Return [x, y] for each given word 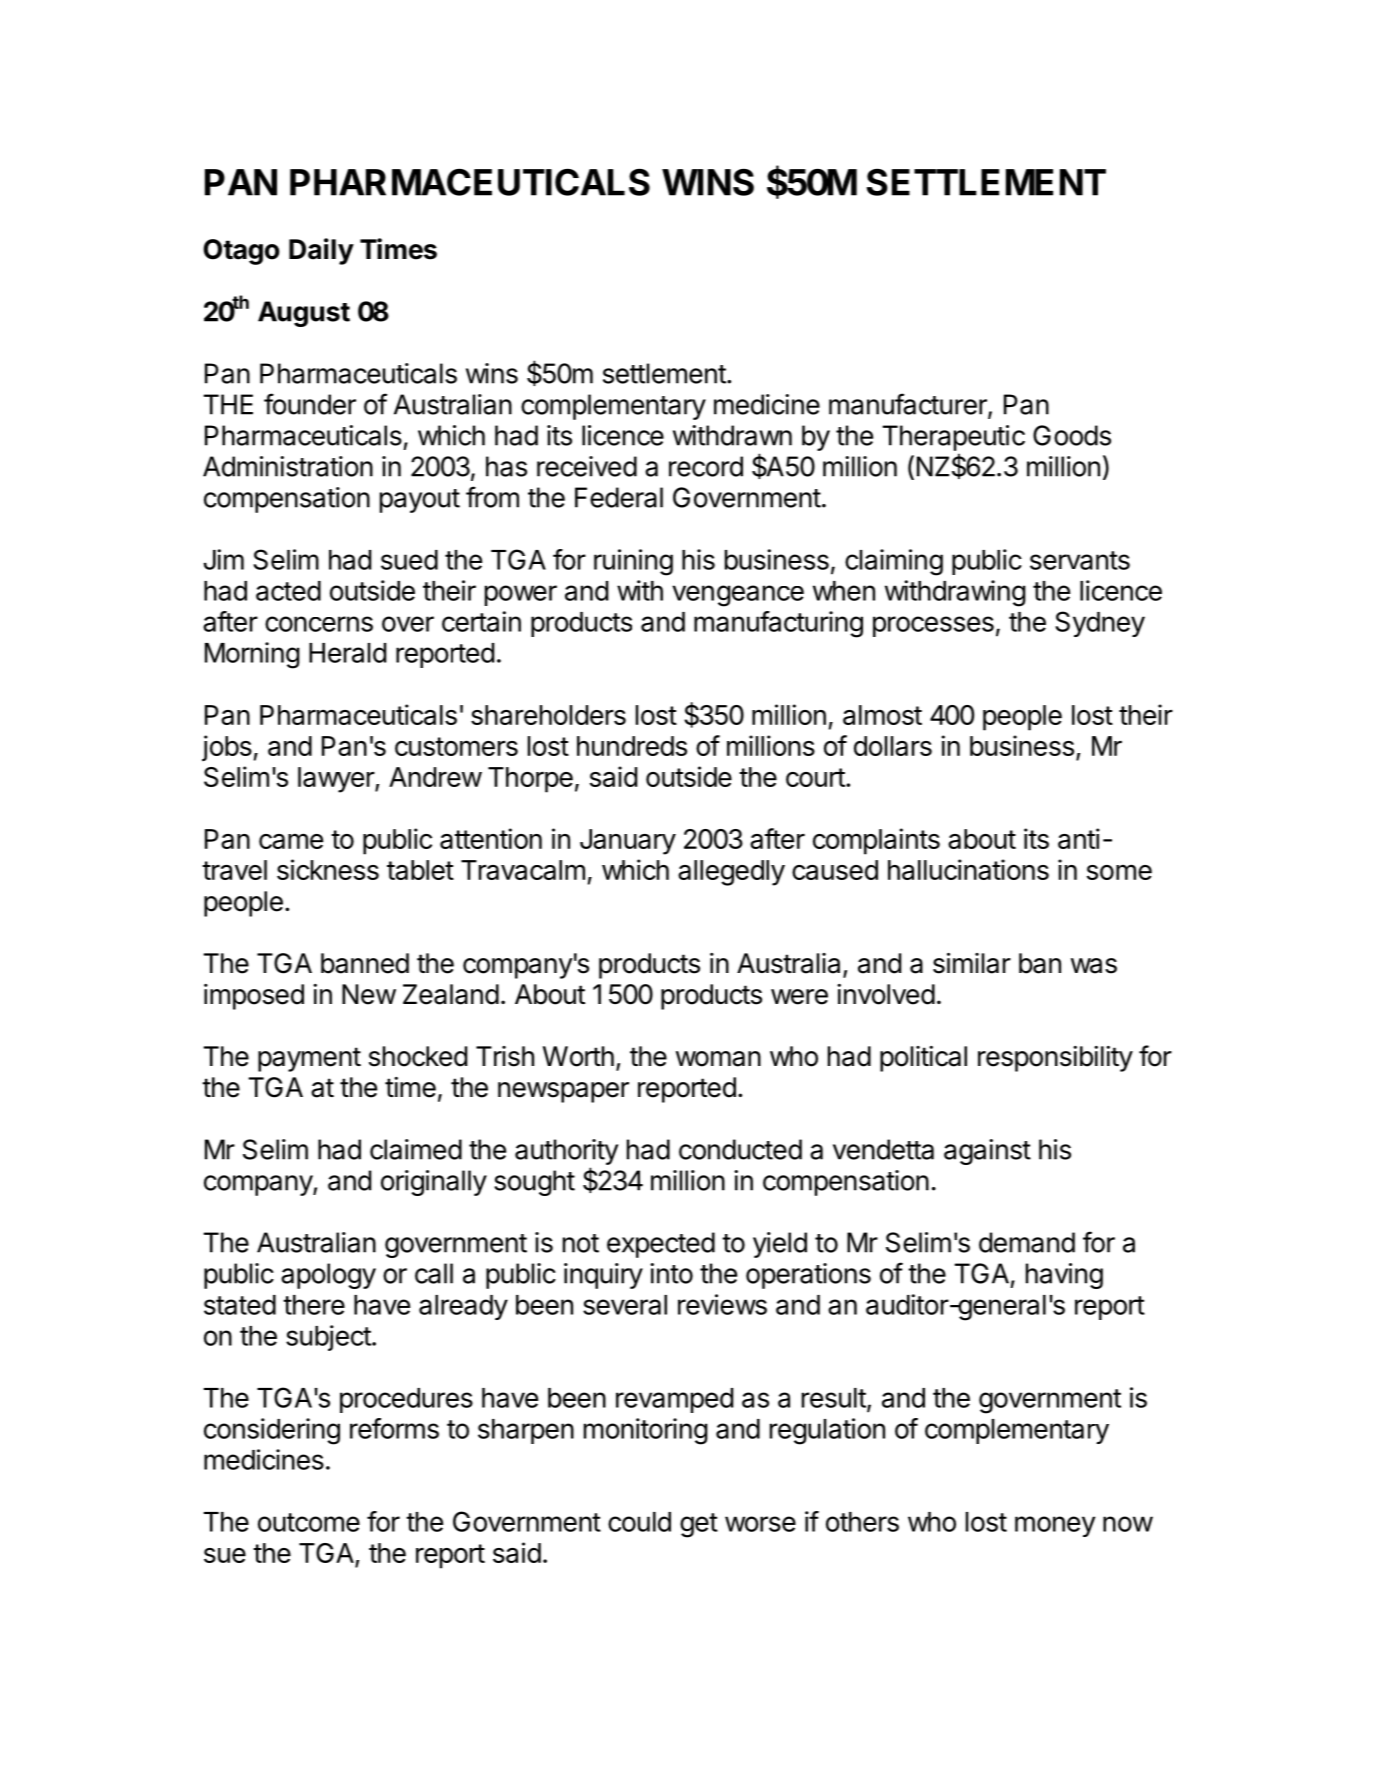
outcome [309, 1522]
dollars [893, 746]
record [706, 466]
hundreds [632, 746]
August [304, 314]
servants [1080, 560]
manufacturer [909, 405]
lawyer [337, 780]
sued [409, 560]
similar [972, 963]
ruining [633, 562]
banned [365, 963]
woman [718, 1059]
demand [1027, 1242]
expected [661, 1245]
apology [328, 1276]
